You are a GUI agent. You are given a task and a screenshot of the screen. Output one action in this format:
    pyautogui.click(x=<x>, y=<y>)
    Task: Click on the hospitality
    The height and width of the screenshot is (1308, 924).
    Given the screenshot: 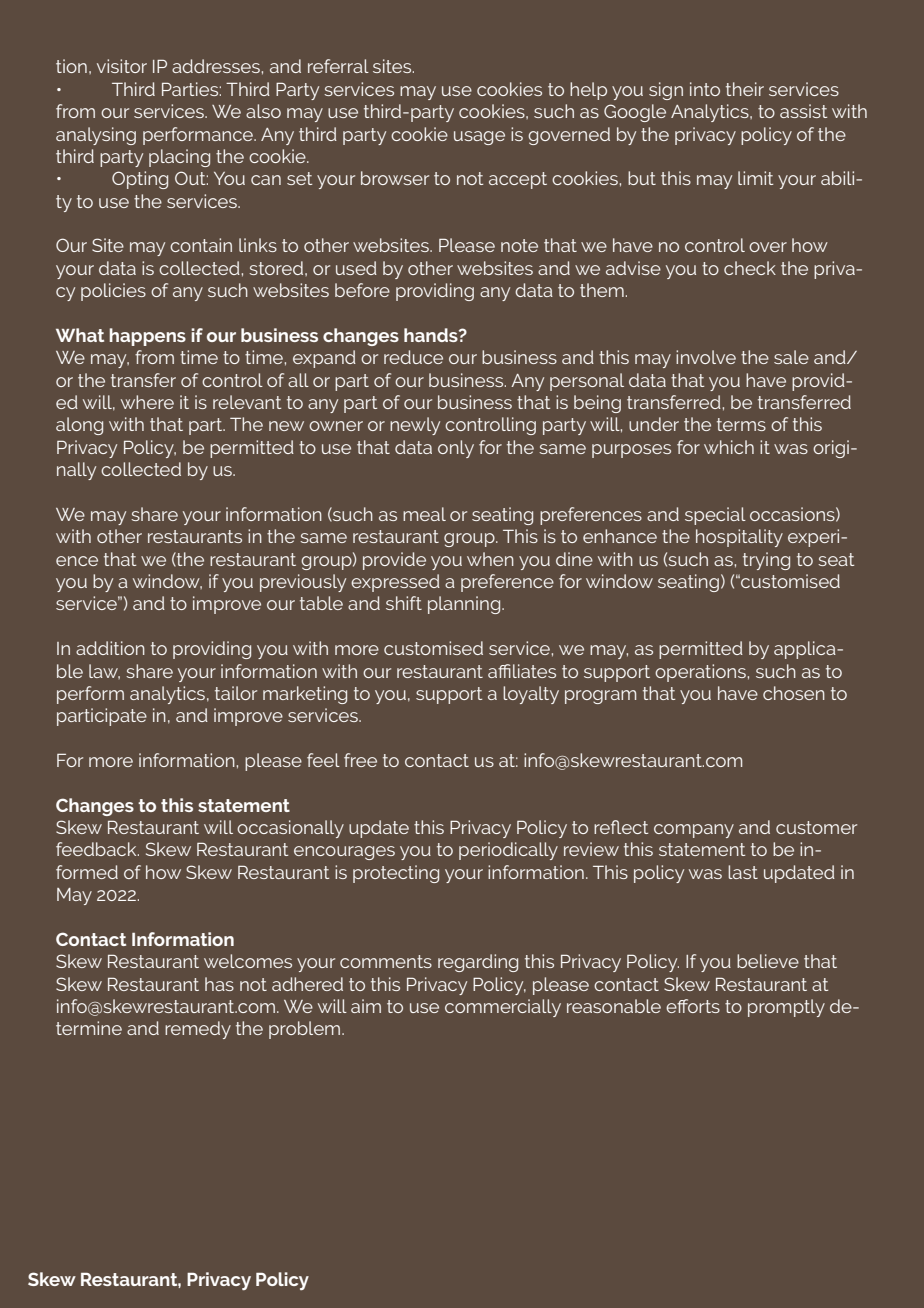 What is the action you would take?
    pyautogui.click(x=739, y=538)
